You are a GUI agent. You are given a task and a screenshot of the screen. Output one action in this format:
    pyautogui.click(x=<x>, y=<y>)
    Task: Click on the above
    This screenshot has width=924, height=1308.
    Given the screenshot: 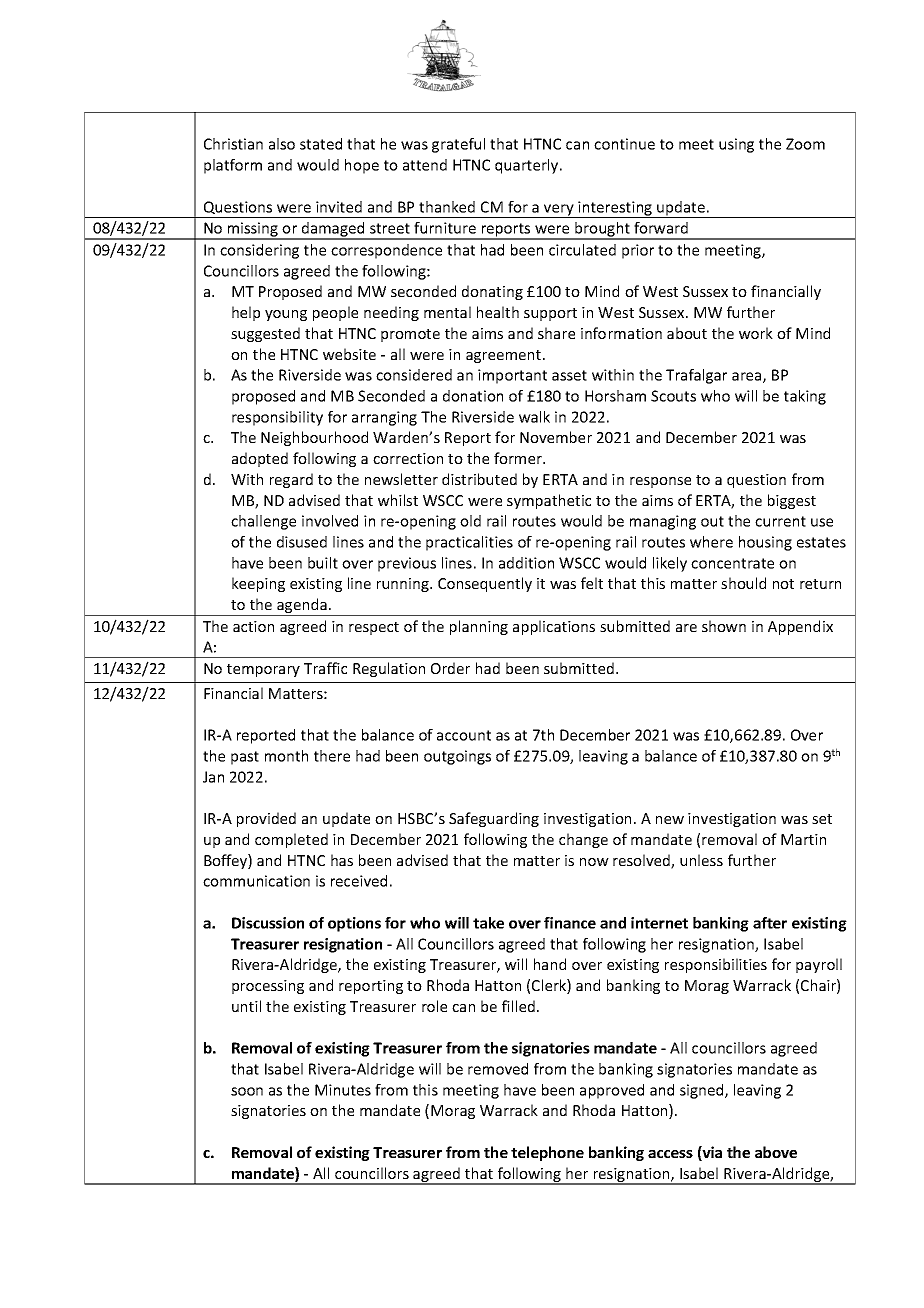 What is the action you would take?
    pyautogui.click(x=776, y=1152)
